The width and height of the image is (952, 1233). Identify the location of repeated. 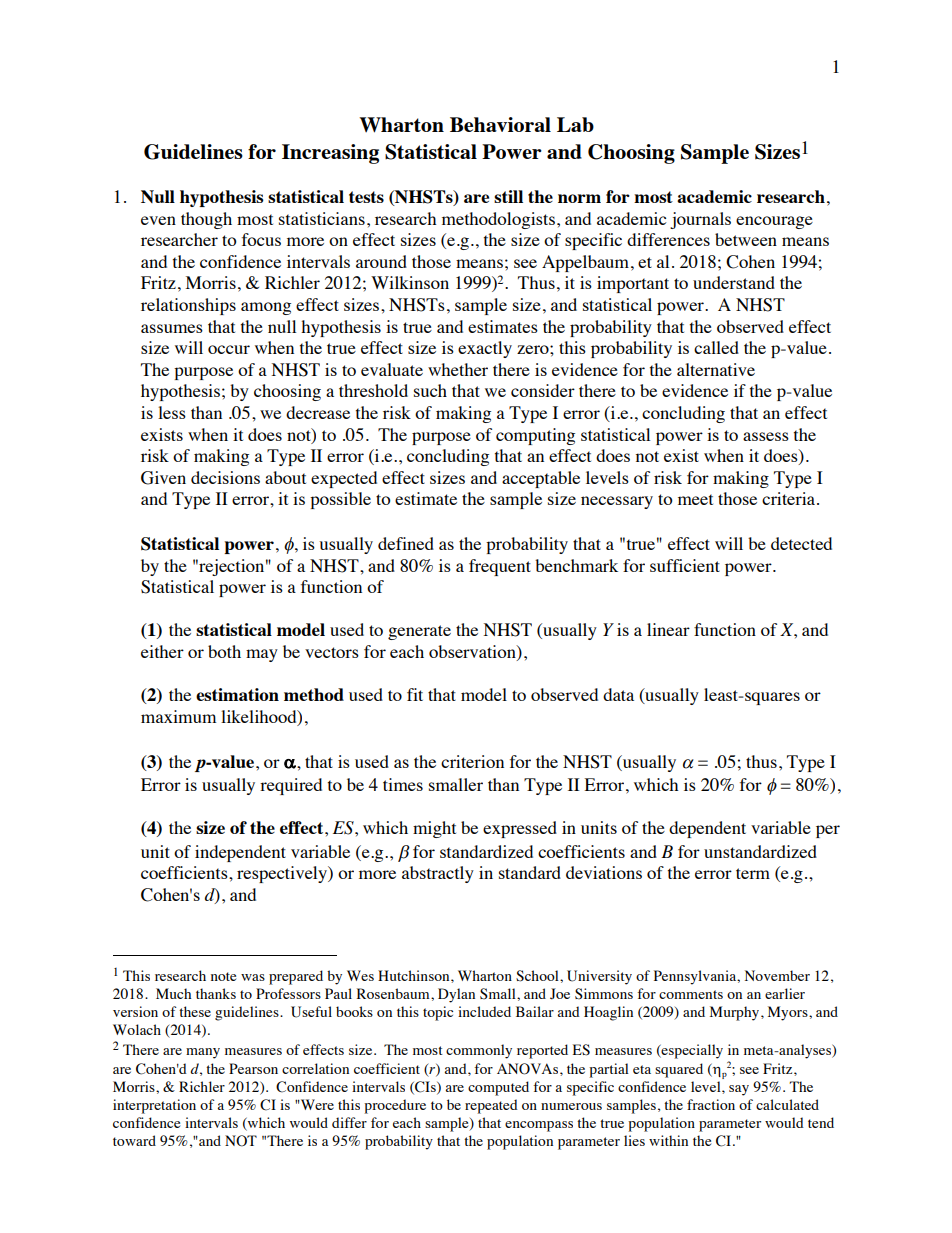
(491, 1106).
